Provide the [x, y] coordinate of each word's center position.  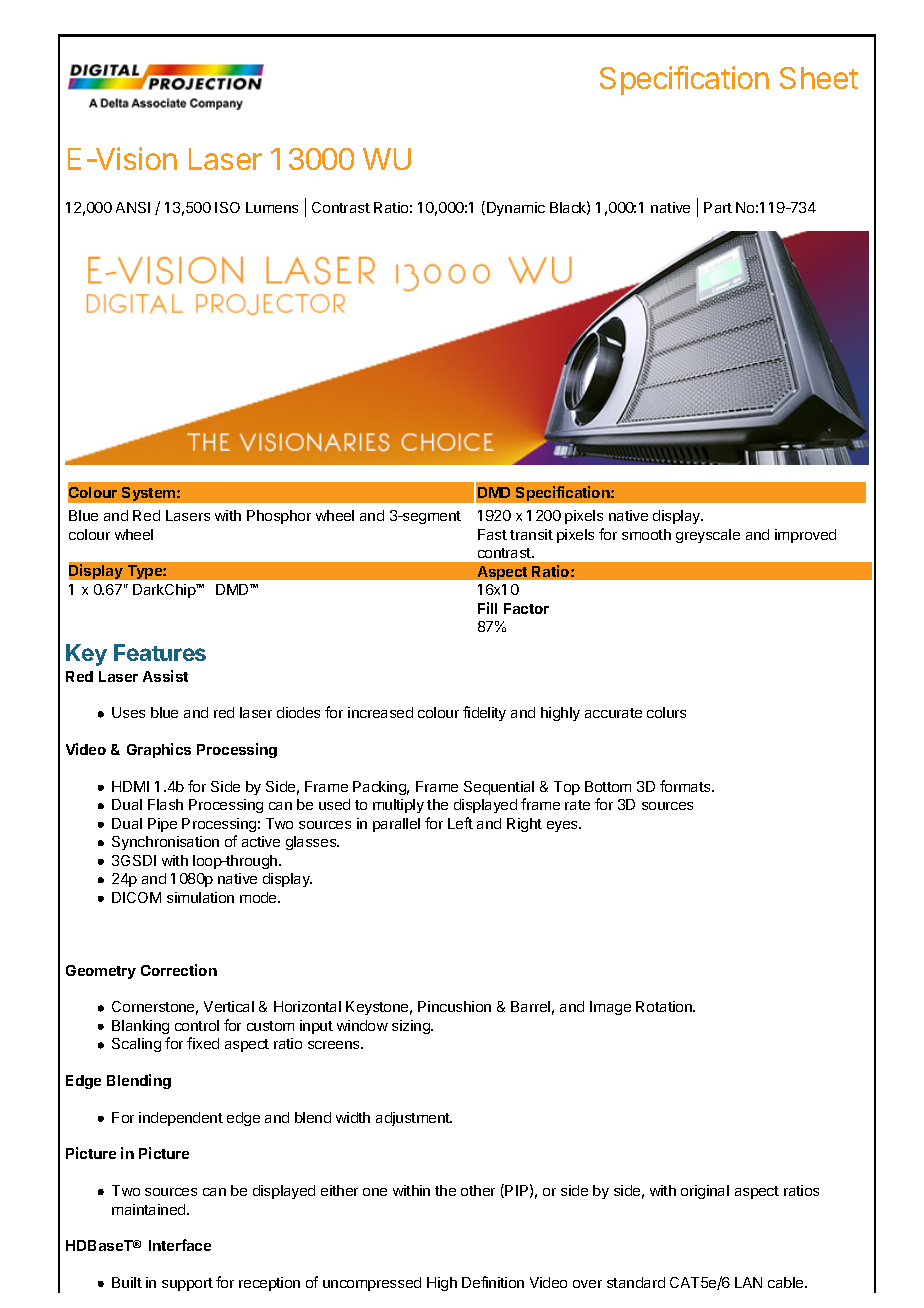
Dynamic [516, 209]
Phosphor [279, 517]
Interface [180, 1245]
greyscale [708, 536]
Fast [492, 534]
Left [460, 823]
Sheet [819, 78]
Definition [493, 1282]
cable [787, 1282]
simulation [200, 897]
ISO [227, 207]
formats [686, 786]
